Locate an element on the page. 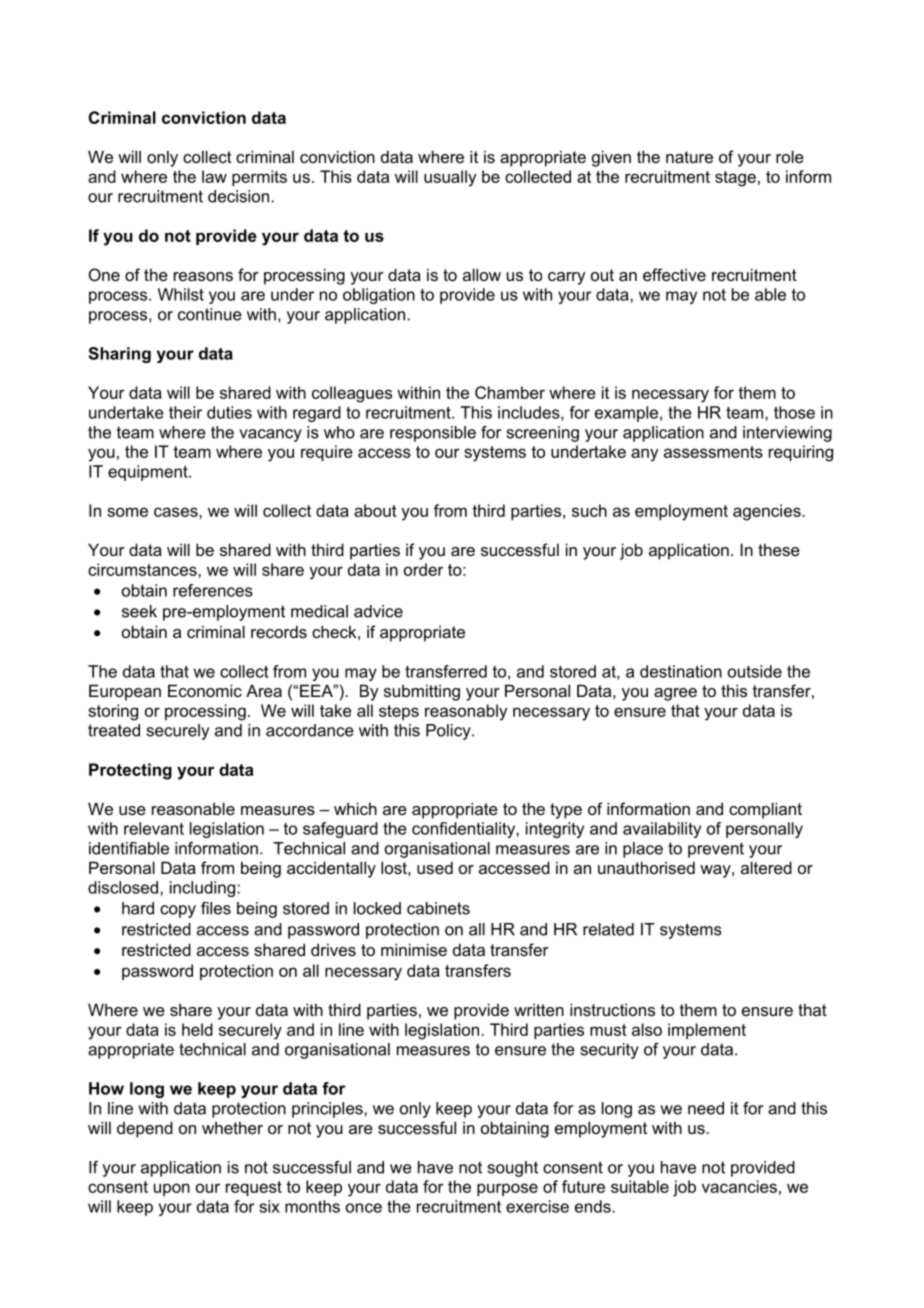  purpose is located at coordinates (507, 1189).
